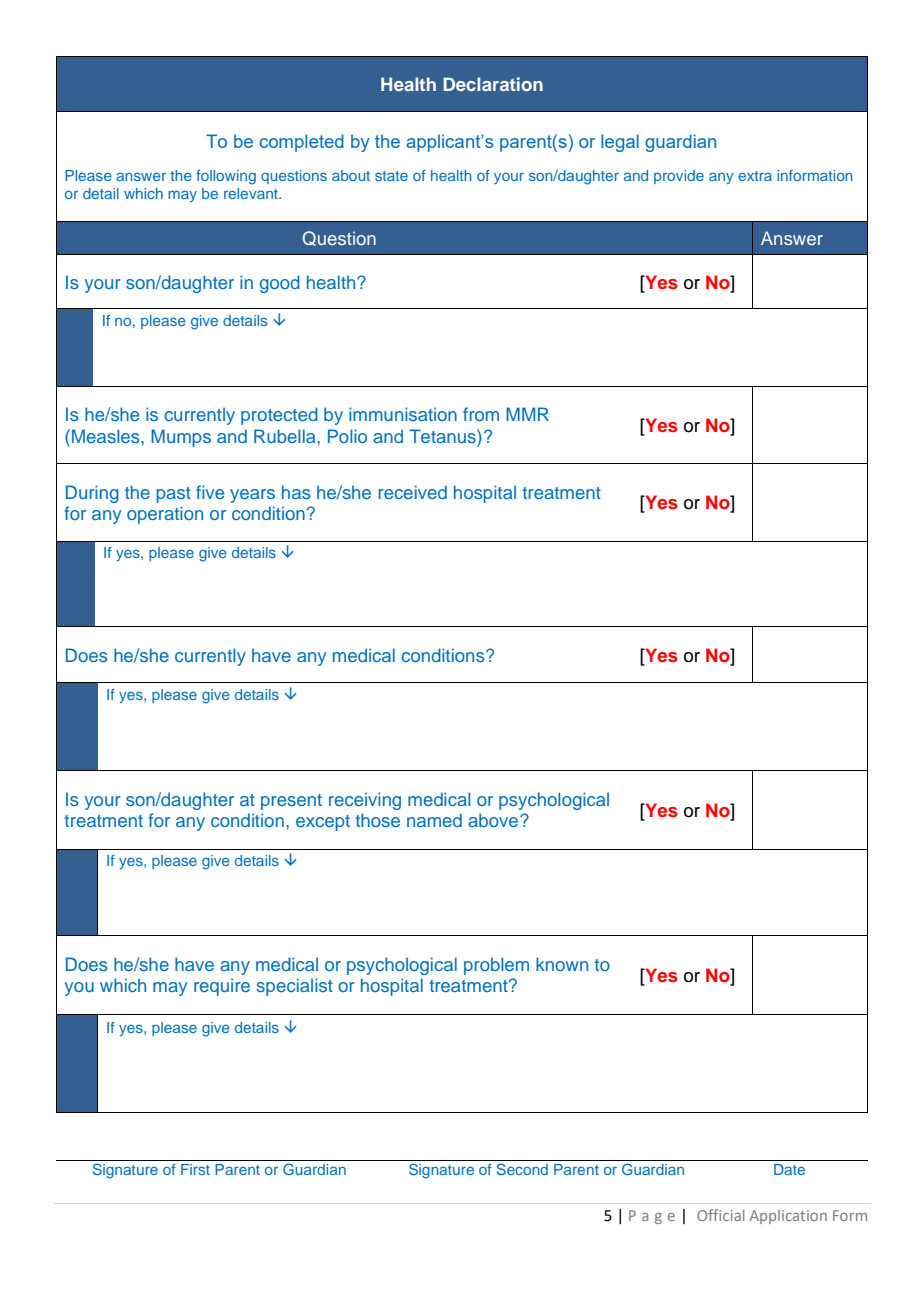 The width and height of the page is (924, 1308). What do you see at coordinates (493, 84) in the page?
I see `Declaration` at bounding box center [493, 84].
